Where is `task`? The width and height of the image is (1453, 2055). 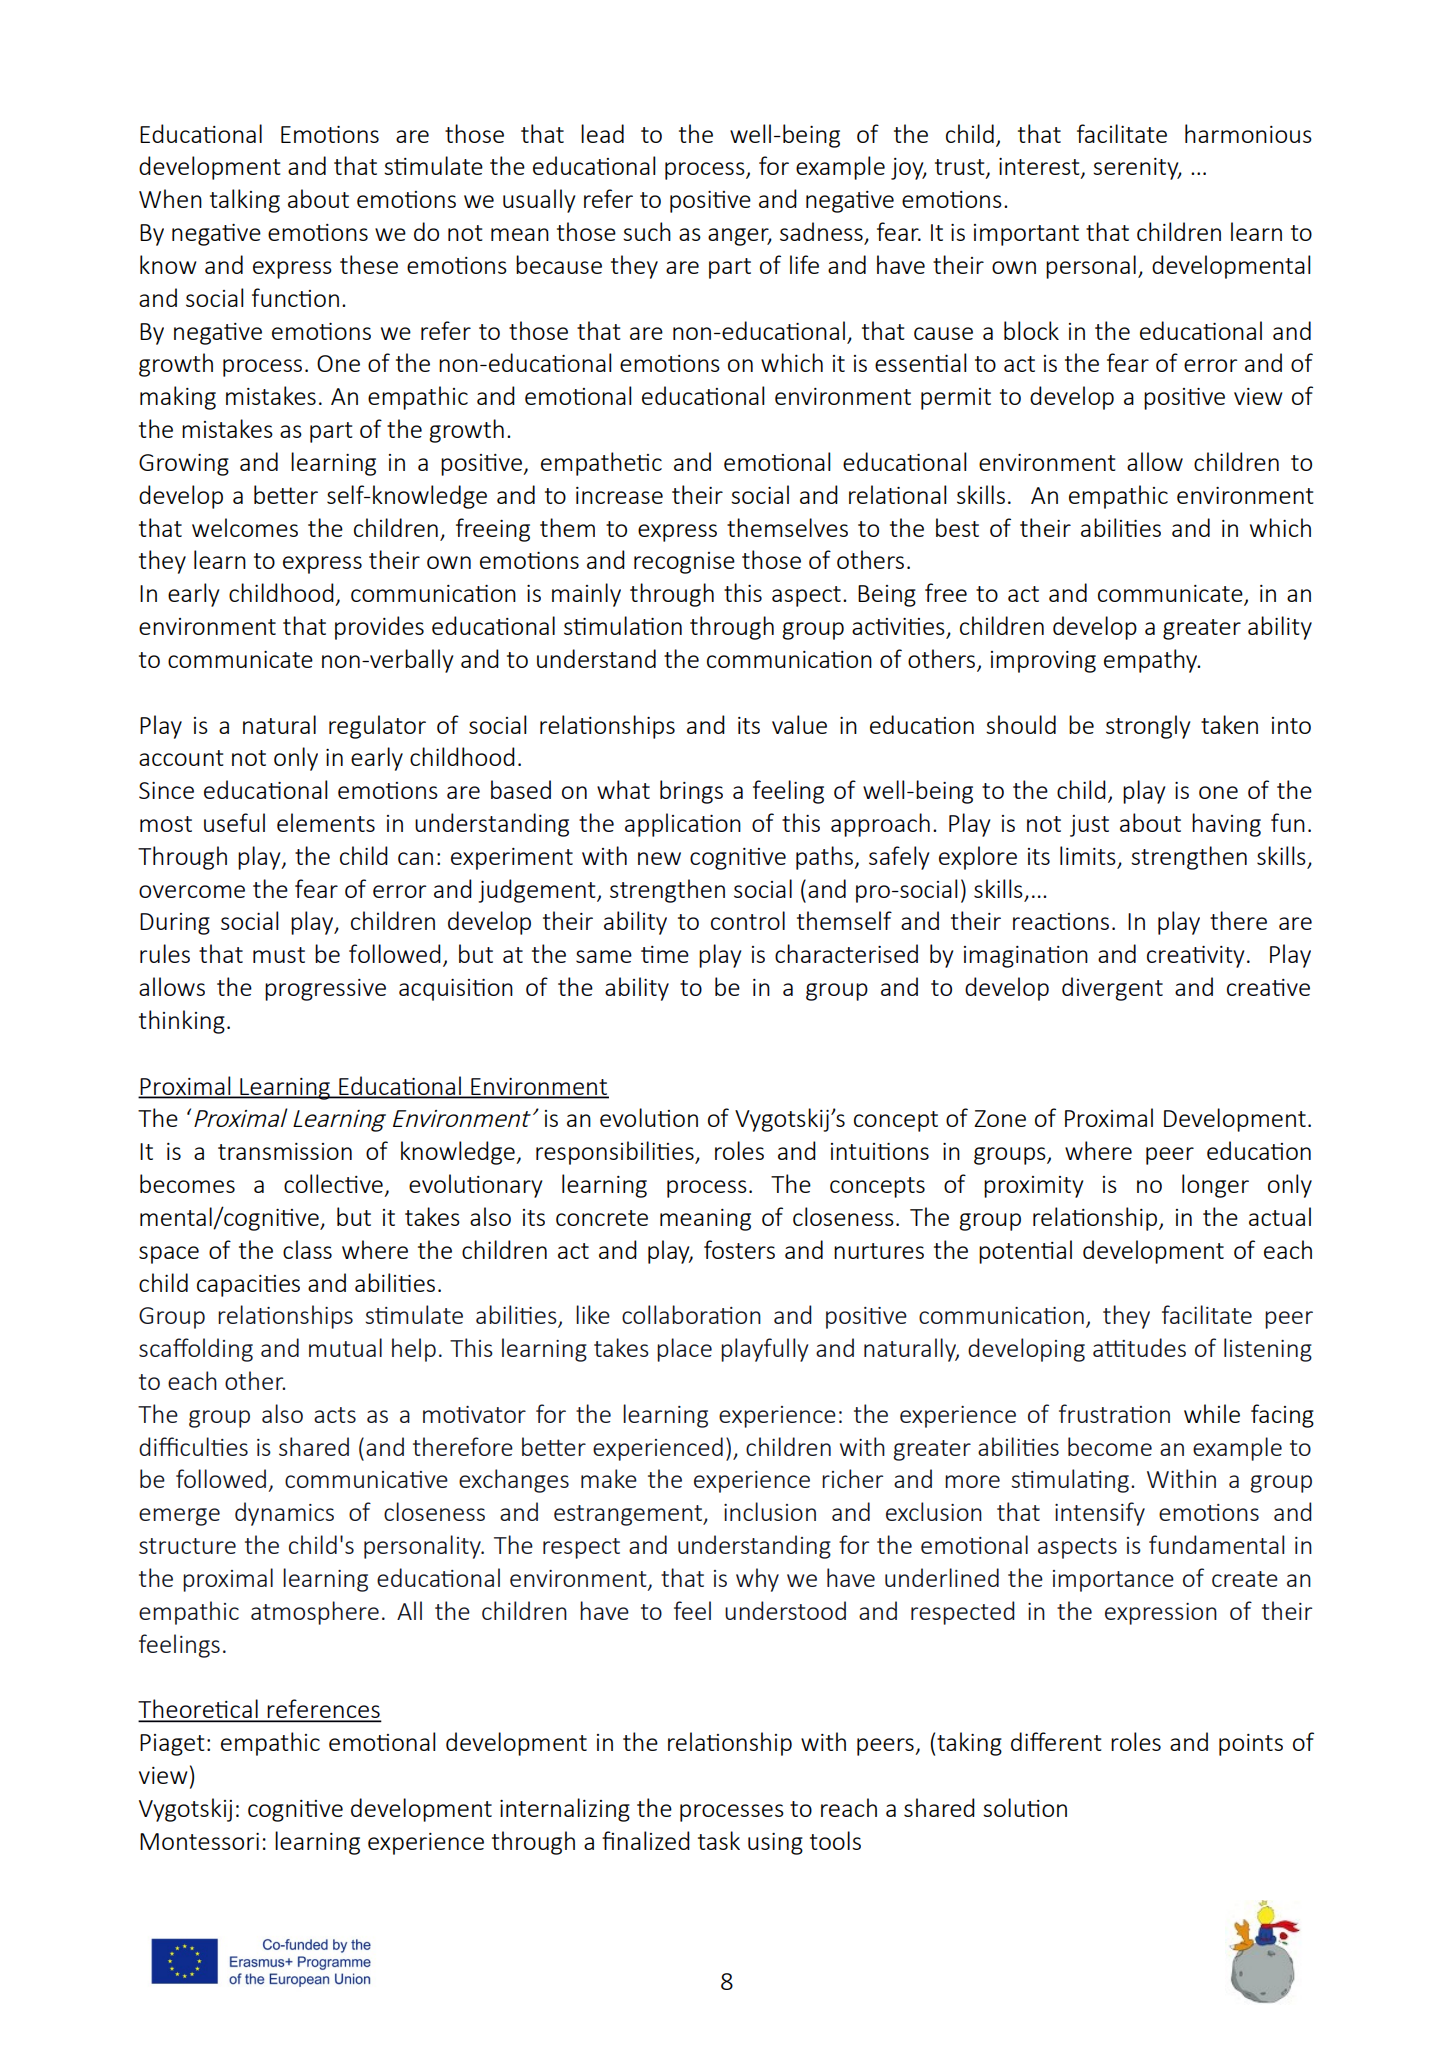
task is located at coordinates (719, 1840).
